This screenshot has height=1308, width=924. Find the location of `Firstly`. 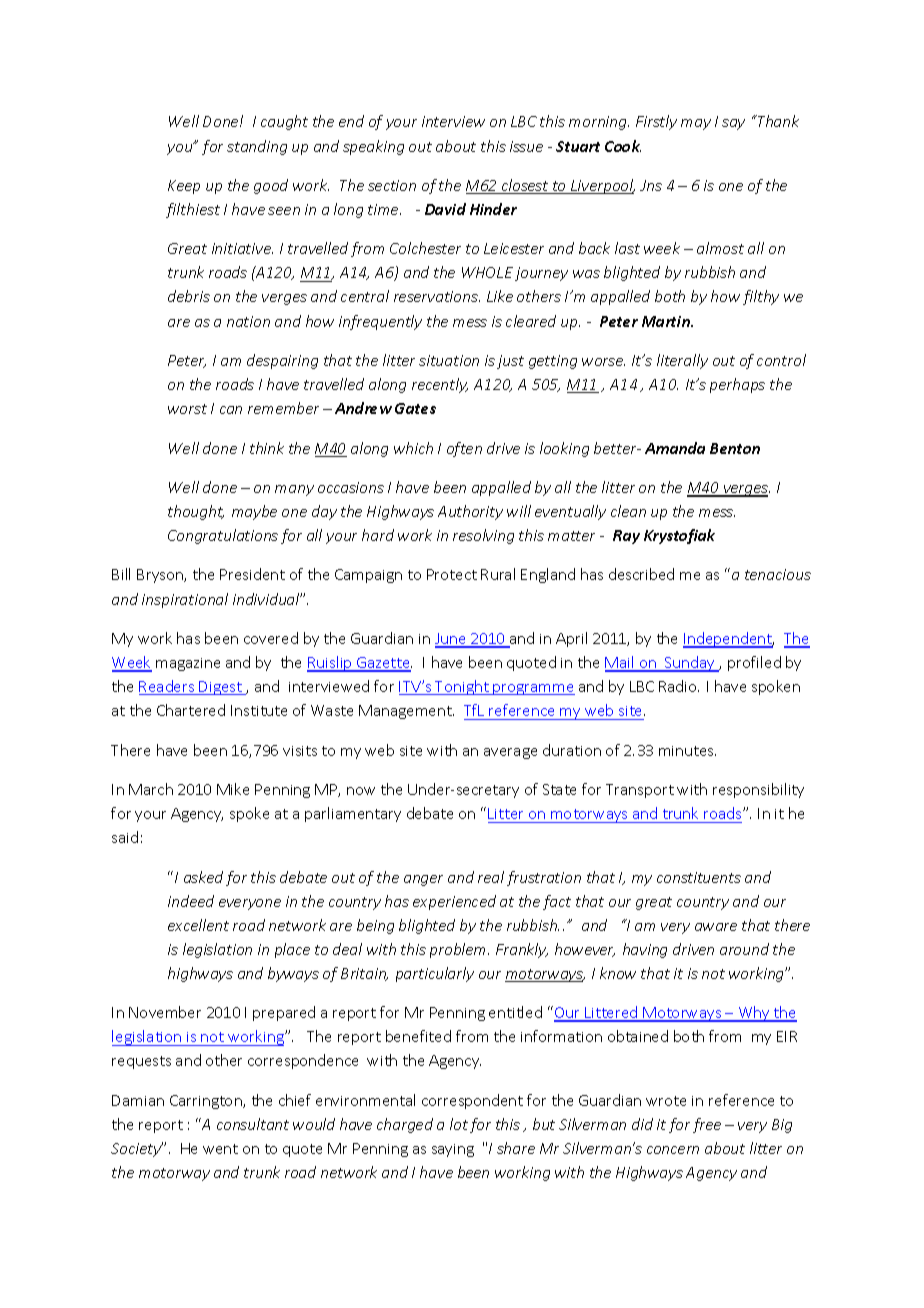

Firstly is located at coordinates (656, 122).
